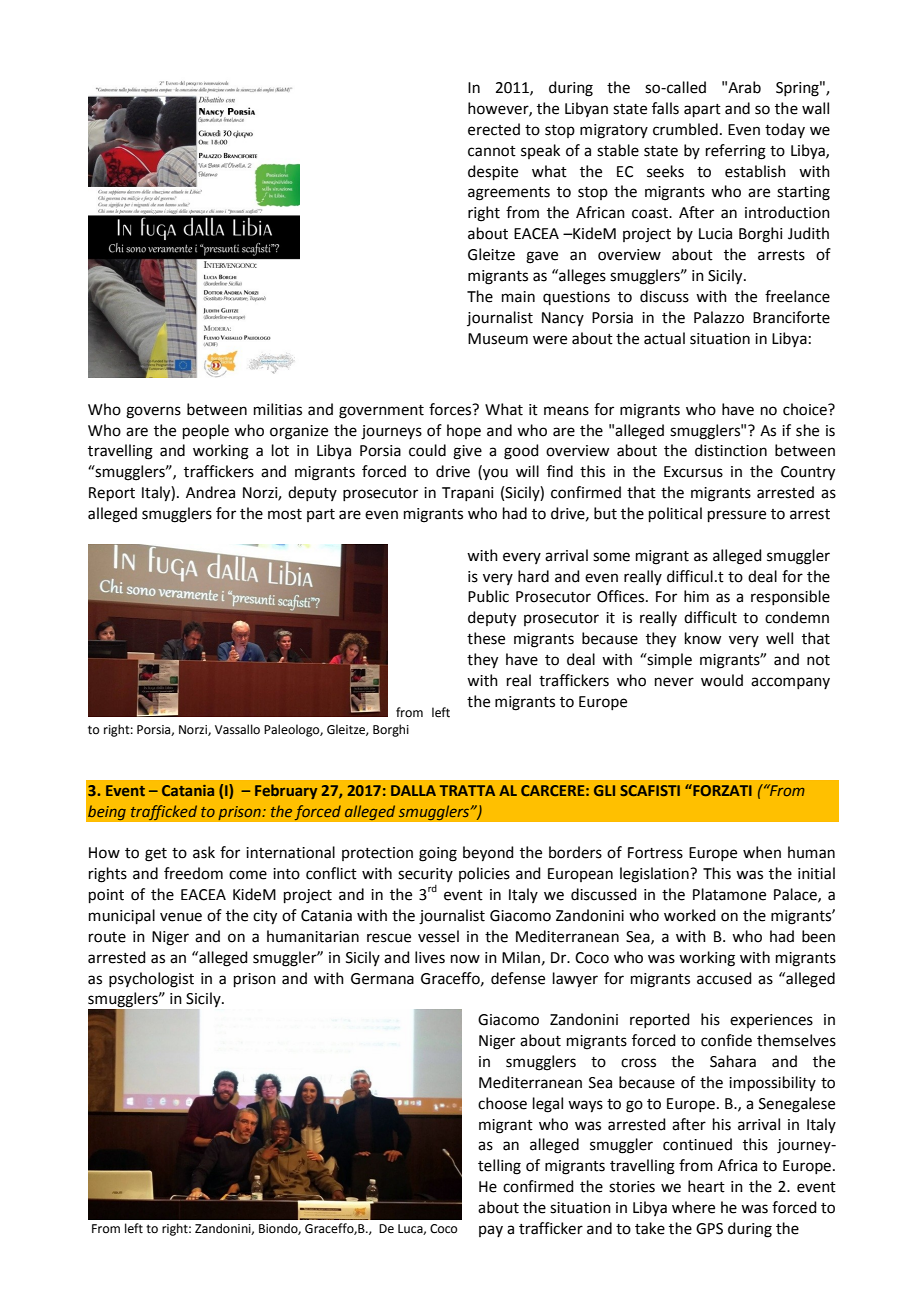 This page has height=1308, width=924. I want to click on Andrea, so click(210, 492).
